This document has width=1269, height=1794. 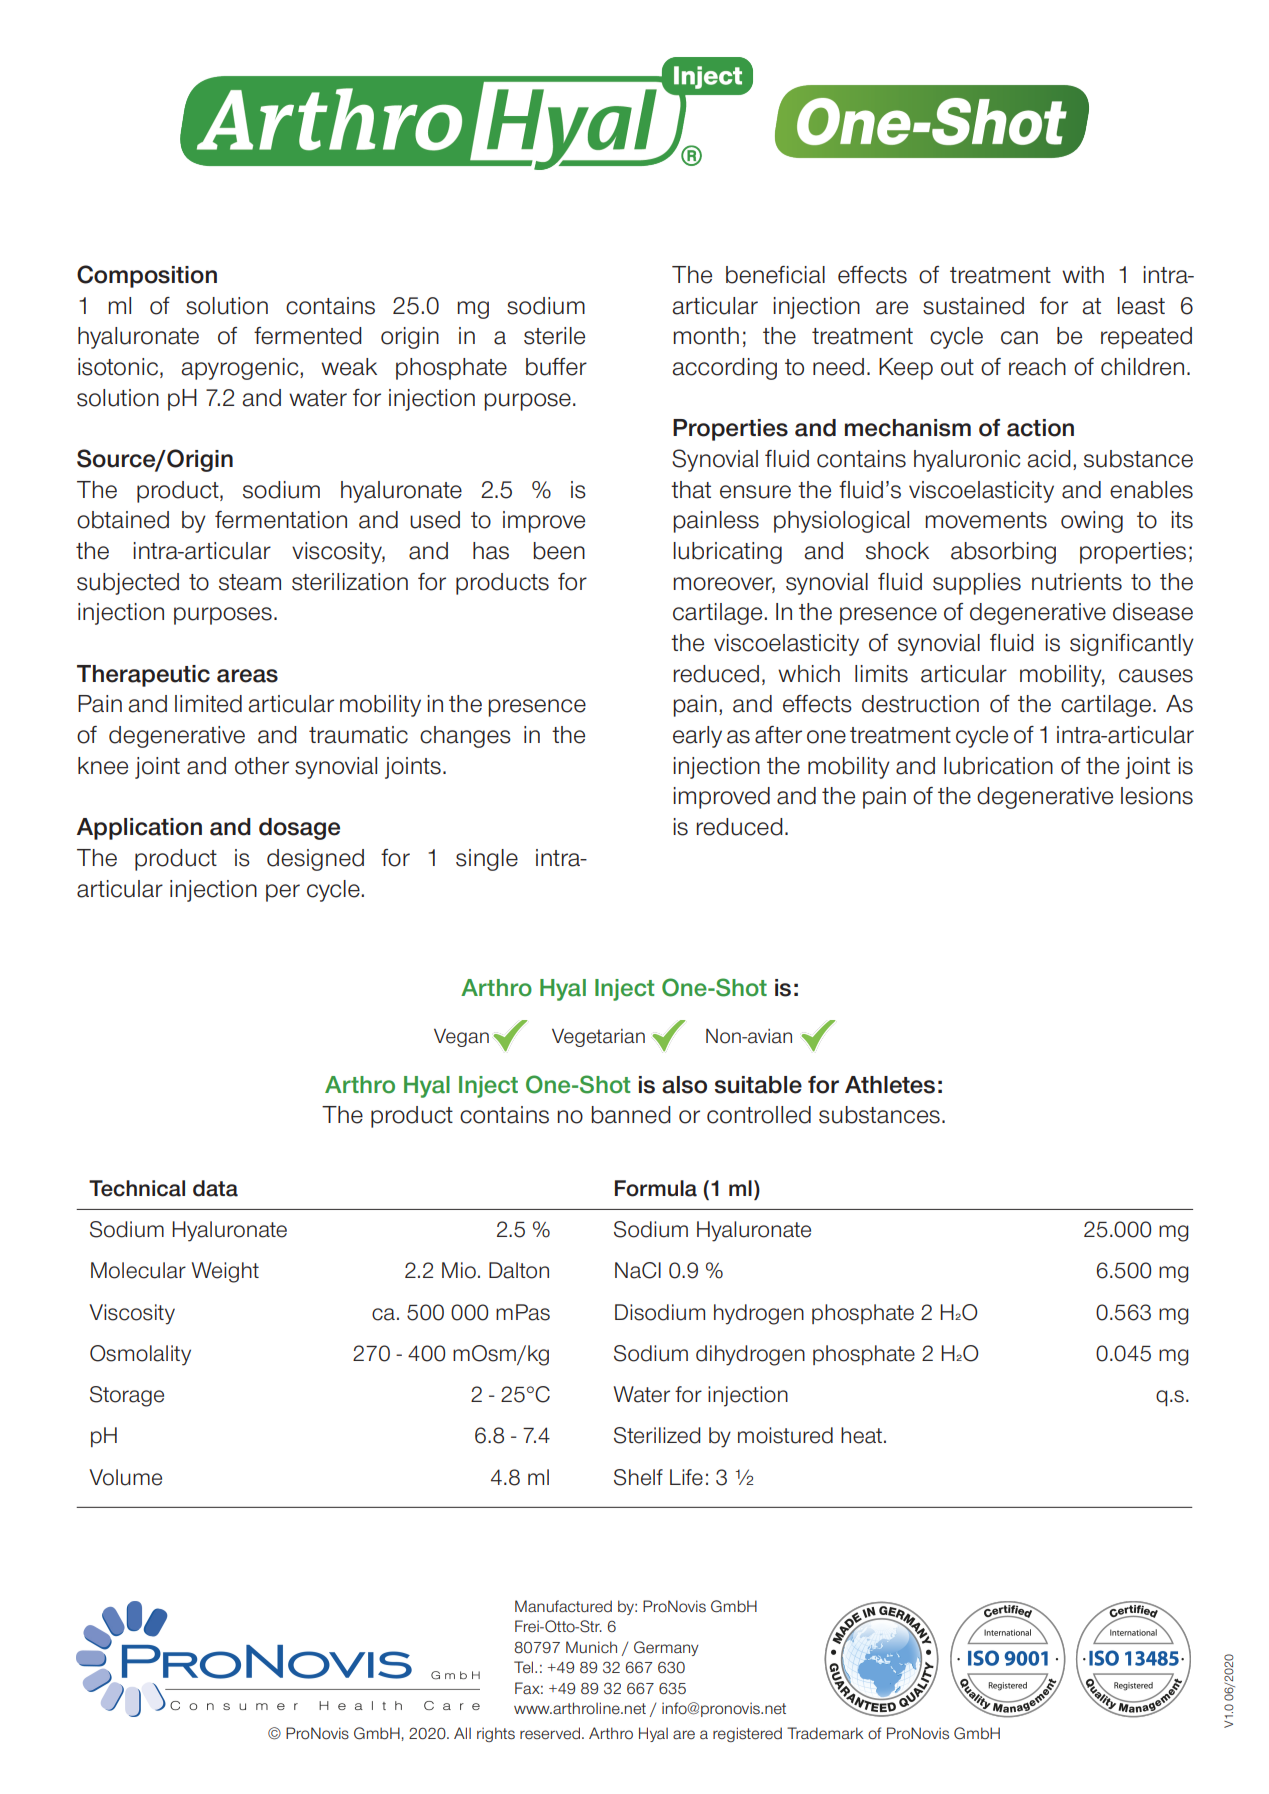 I want to click on early, so click(x=697, y=737).
